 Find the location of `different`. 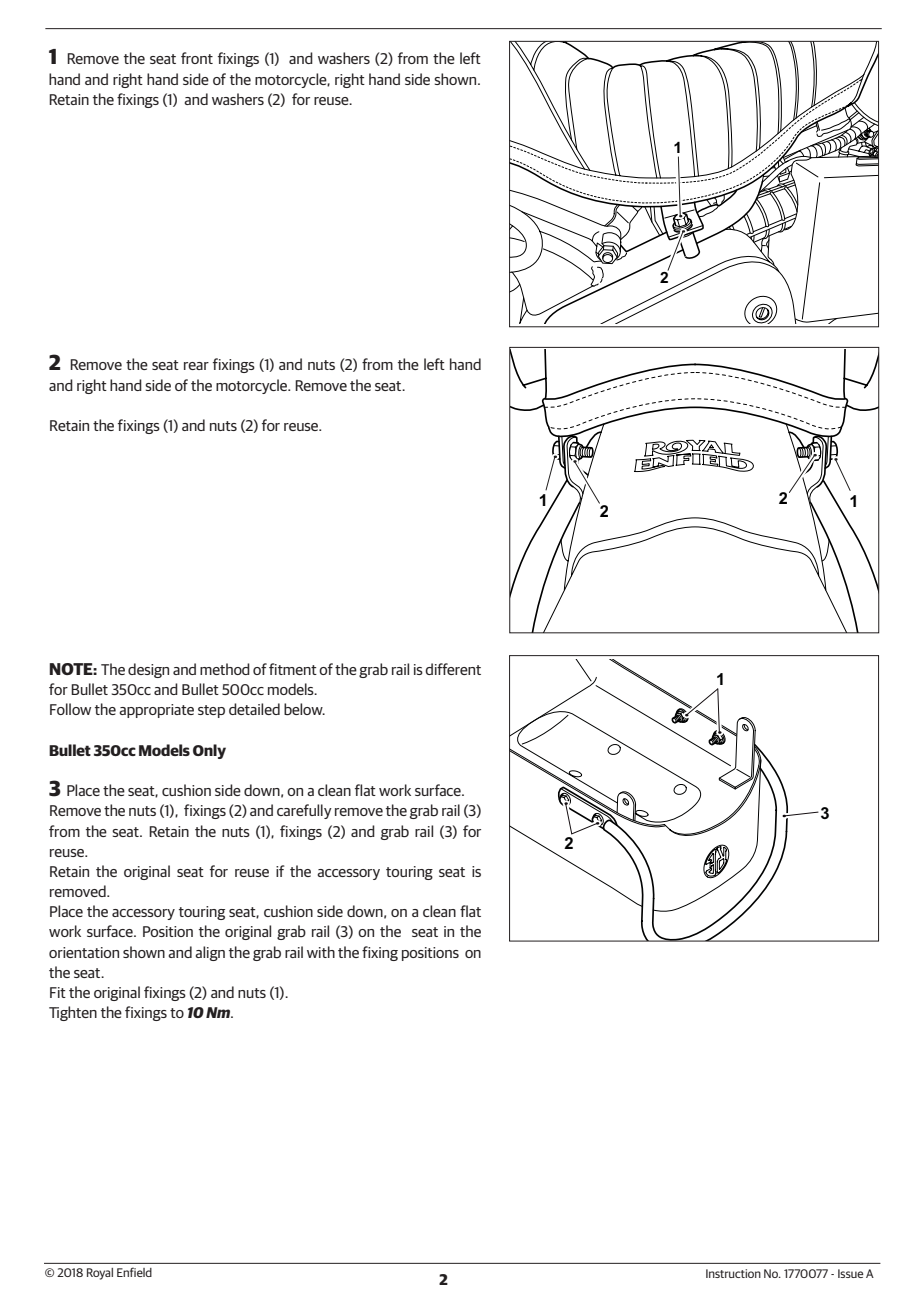

different is located at coordinates (453, 669).
